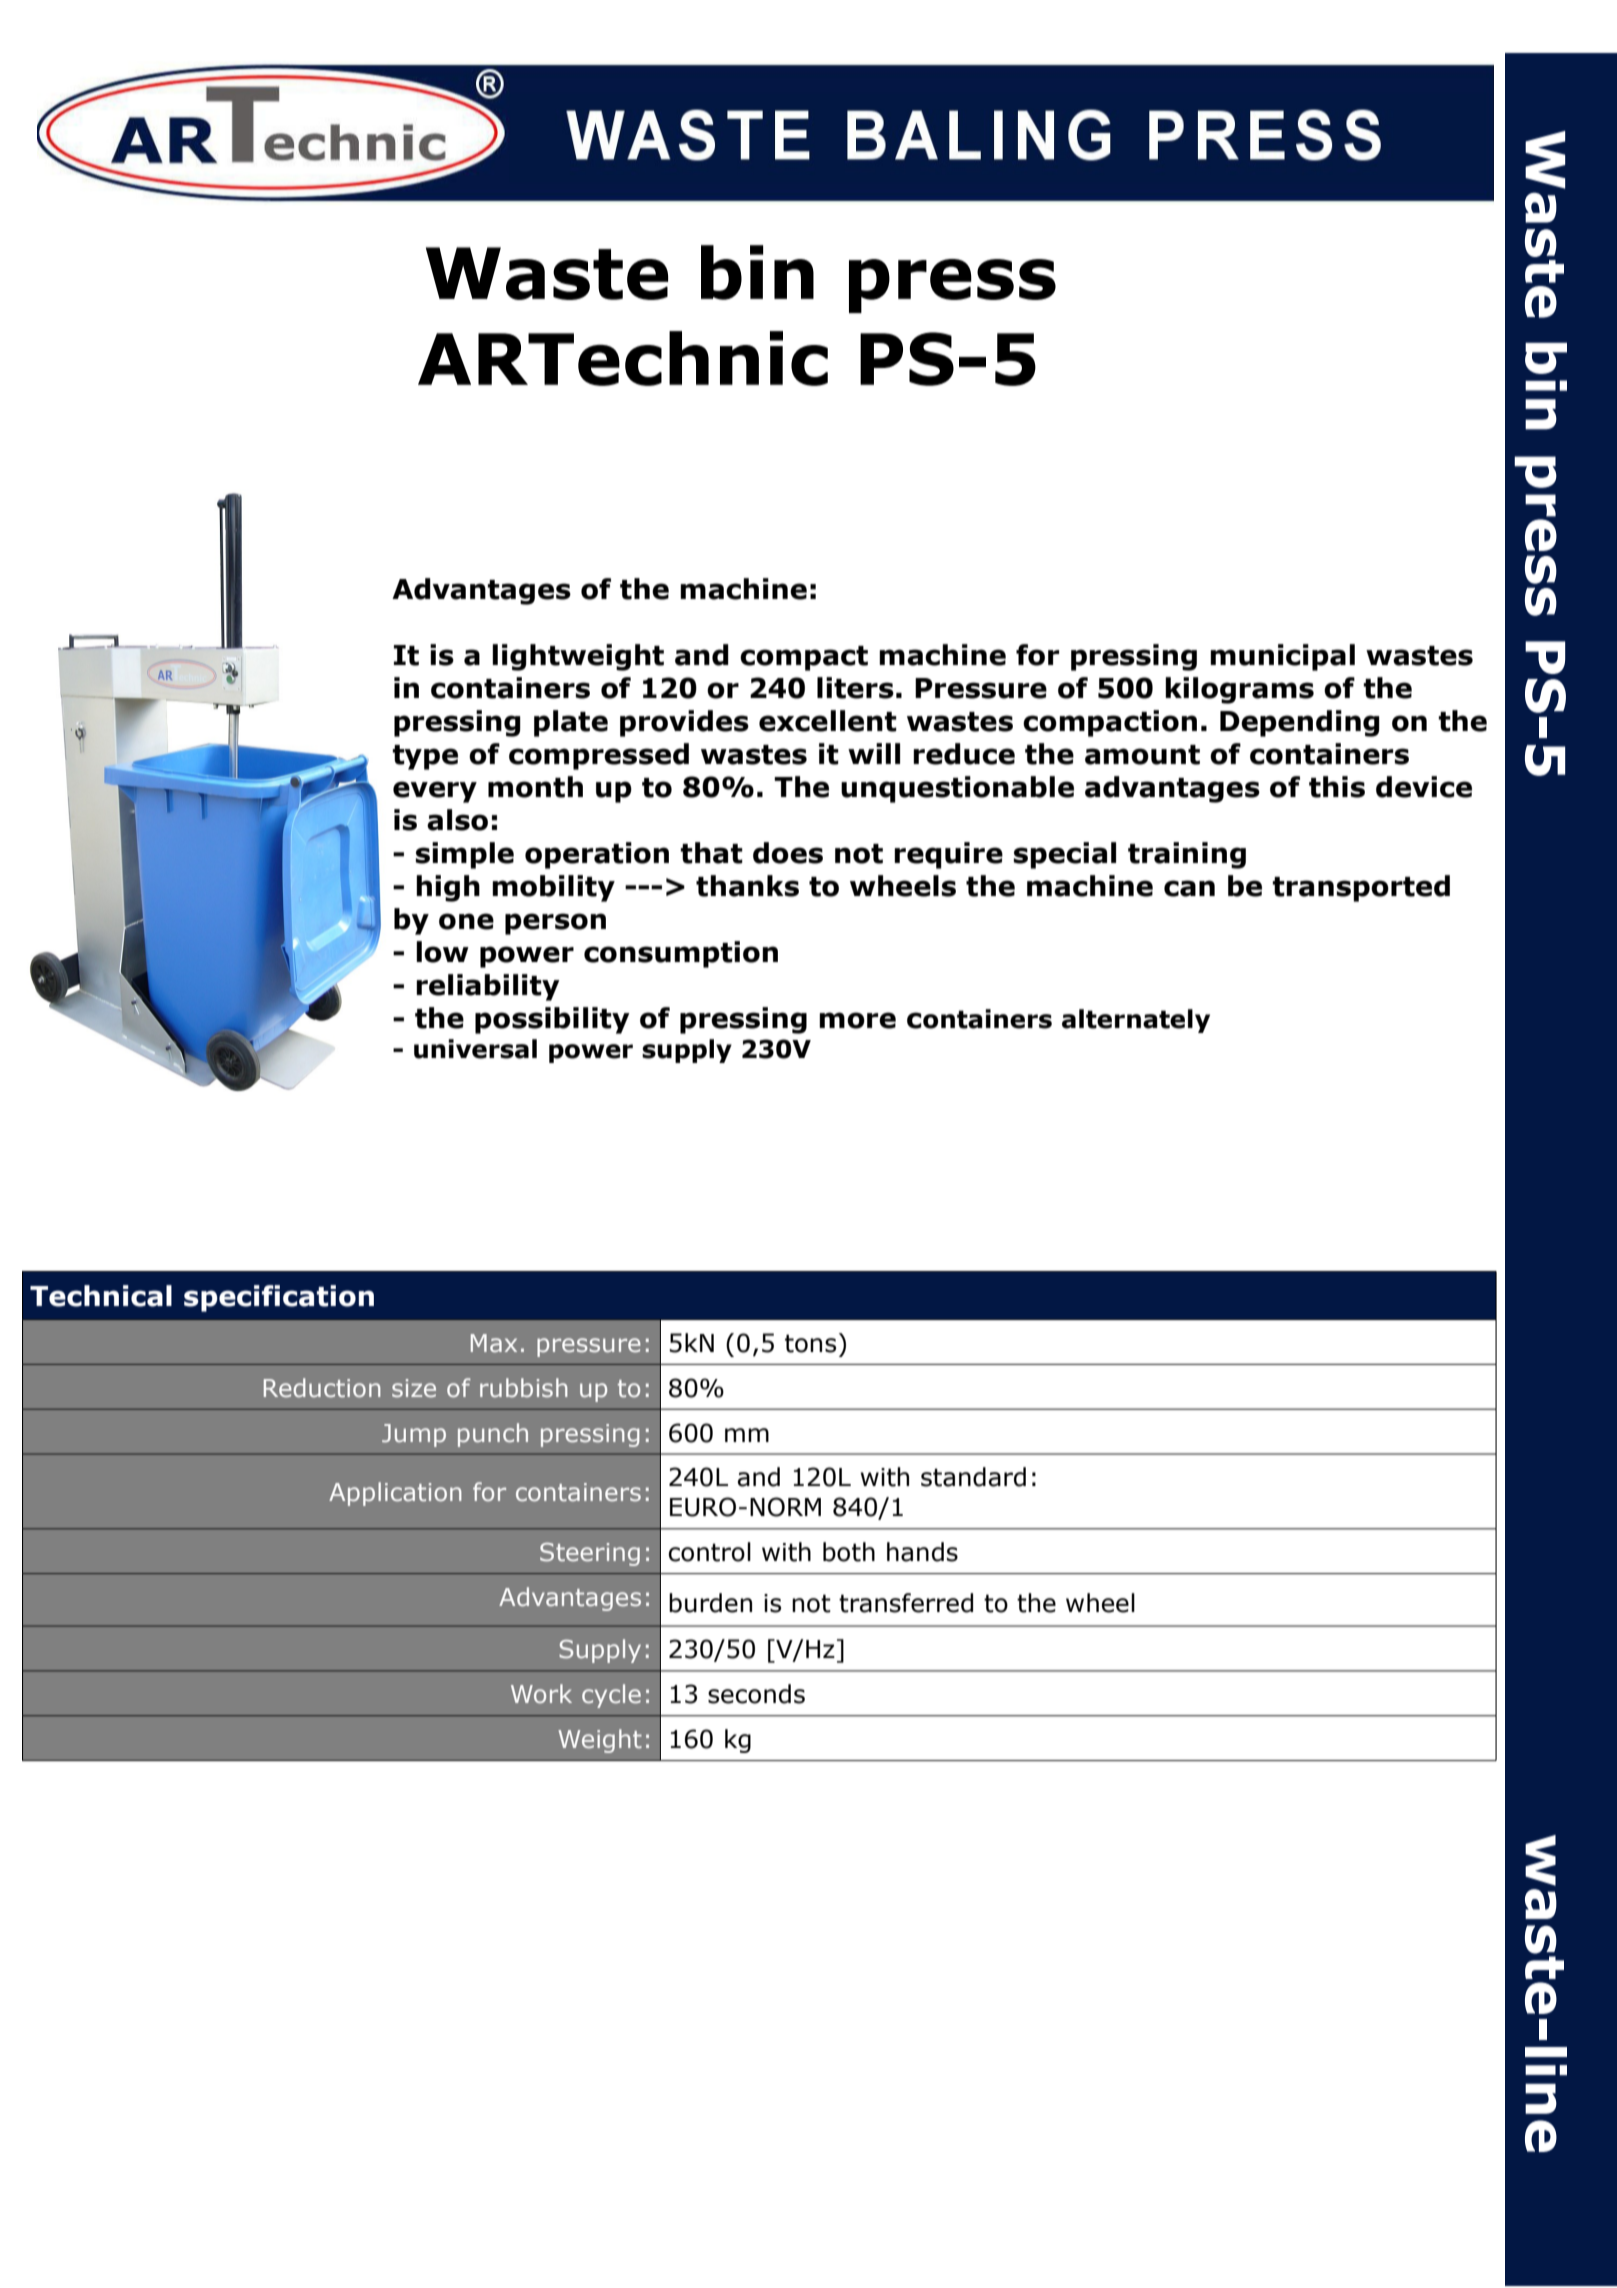  What do you see at coordinates (475, 1049) in the screenshot?
I see `universal` at bounding box center [475, 1049].
